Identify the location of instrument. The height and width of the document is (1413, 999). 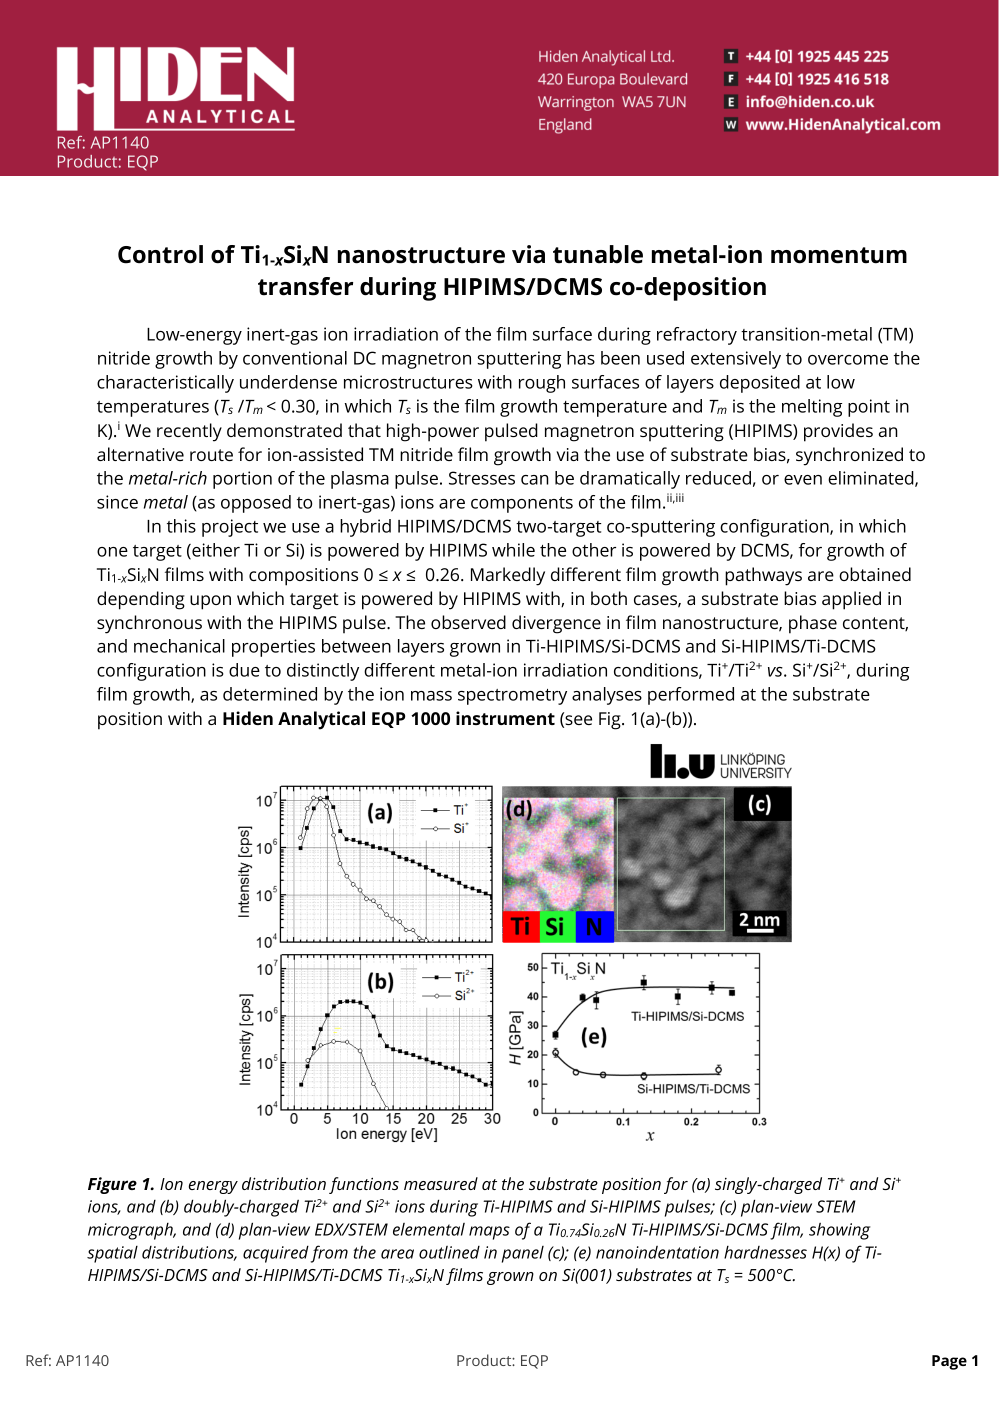
(505, 718).
